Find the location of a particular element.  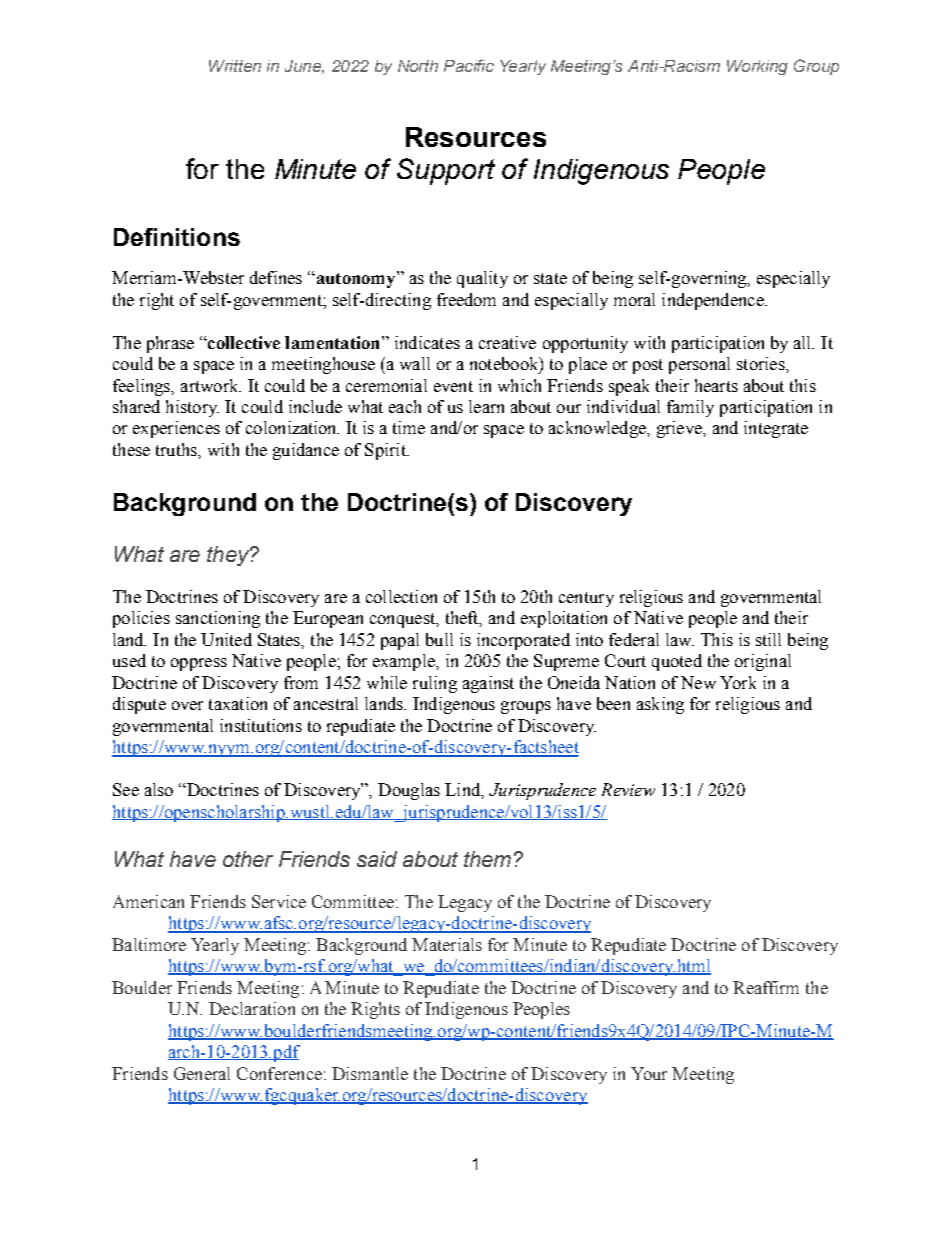

also is located at coordinates (159, 789).
